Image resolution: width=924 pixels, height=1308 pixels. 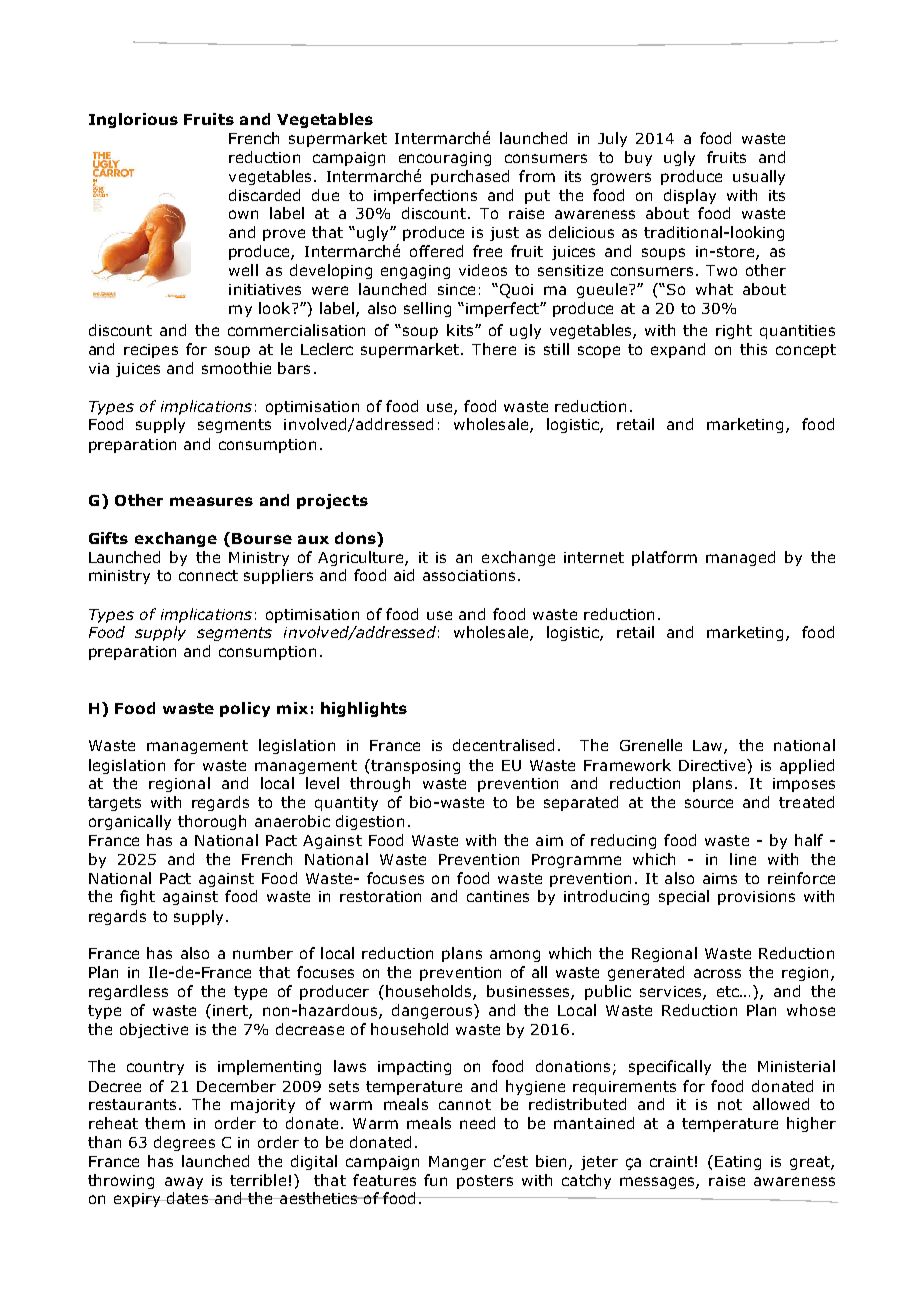 I want to click on fight, so click(x=137, y=897).
